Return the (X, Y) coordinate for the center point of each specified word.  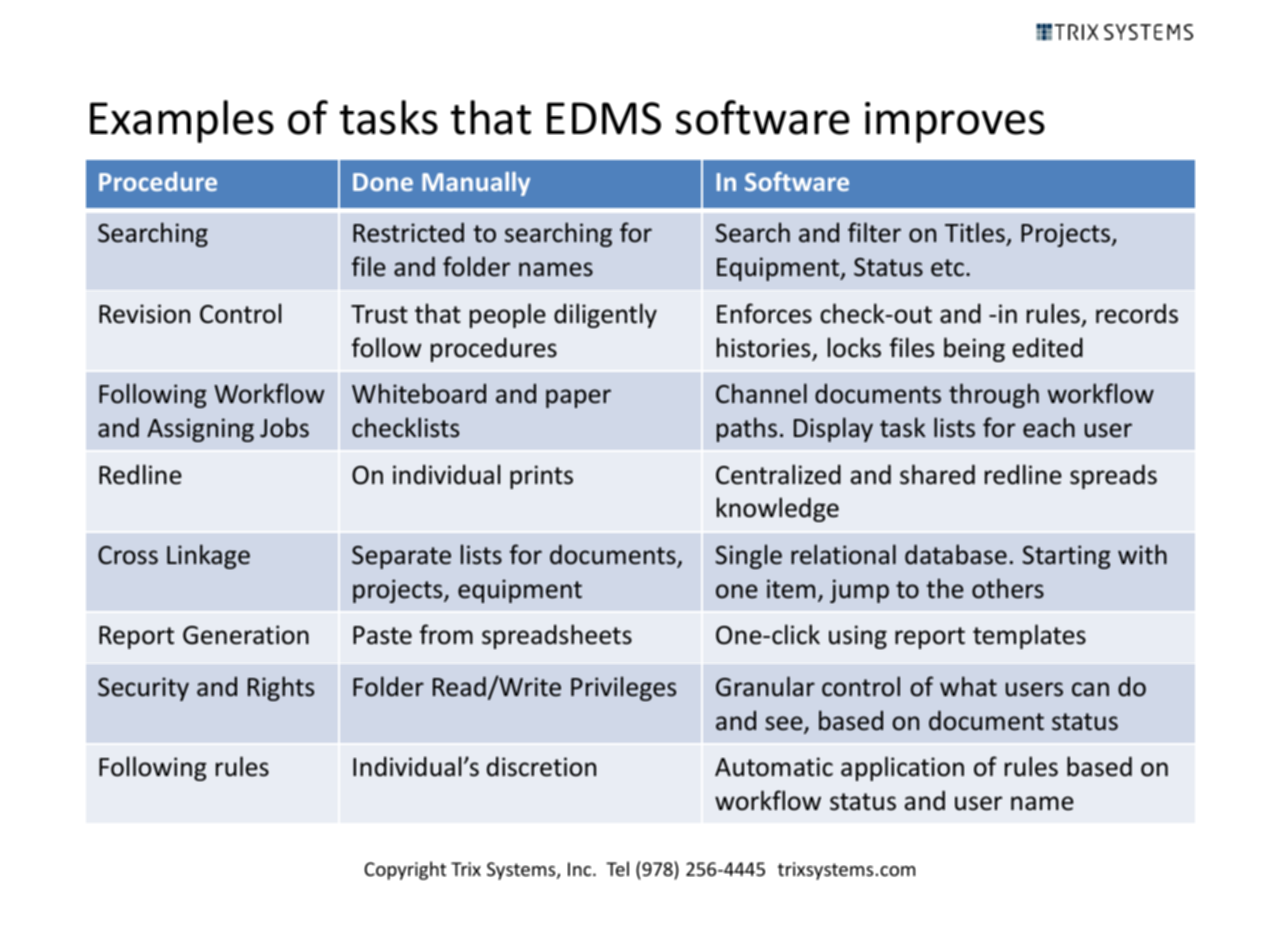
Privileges (623, 688)
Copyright (405, 870)
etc (947, 268)
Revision (144, 314)
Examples (182, 121)
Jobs (284, 427)
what (968, 686)
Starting (1066, 557)
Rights (281, 688)
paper (578, 398)
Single (748, 556)
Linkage (208, 556)
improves (955, 122)
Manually (476, 184)
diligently (605, 315)
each (1049, 427)
